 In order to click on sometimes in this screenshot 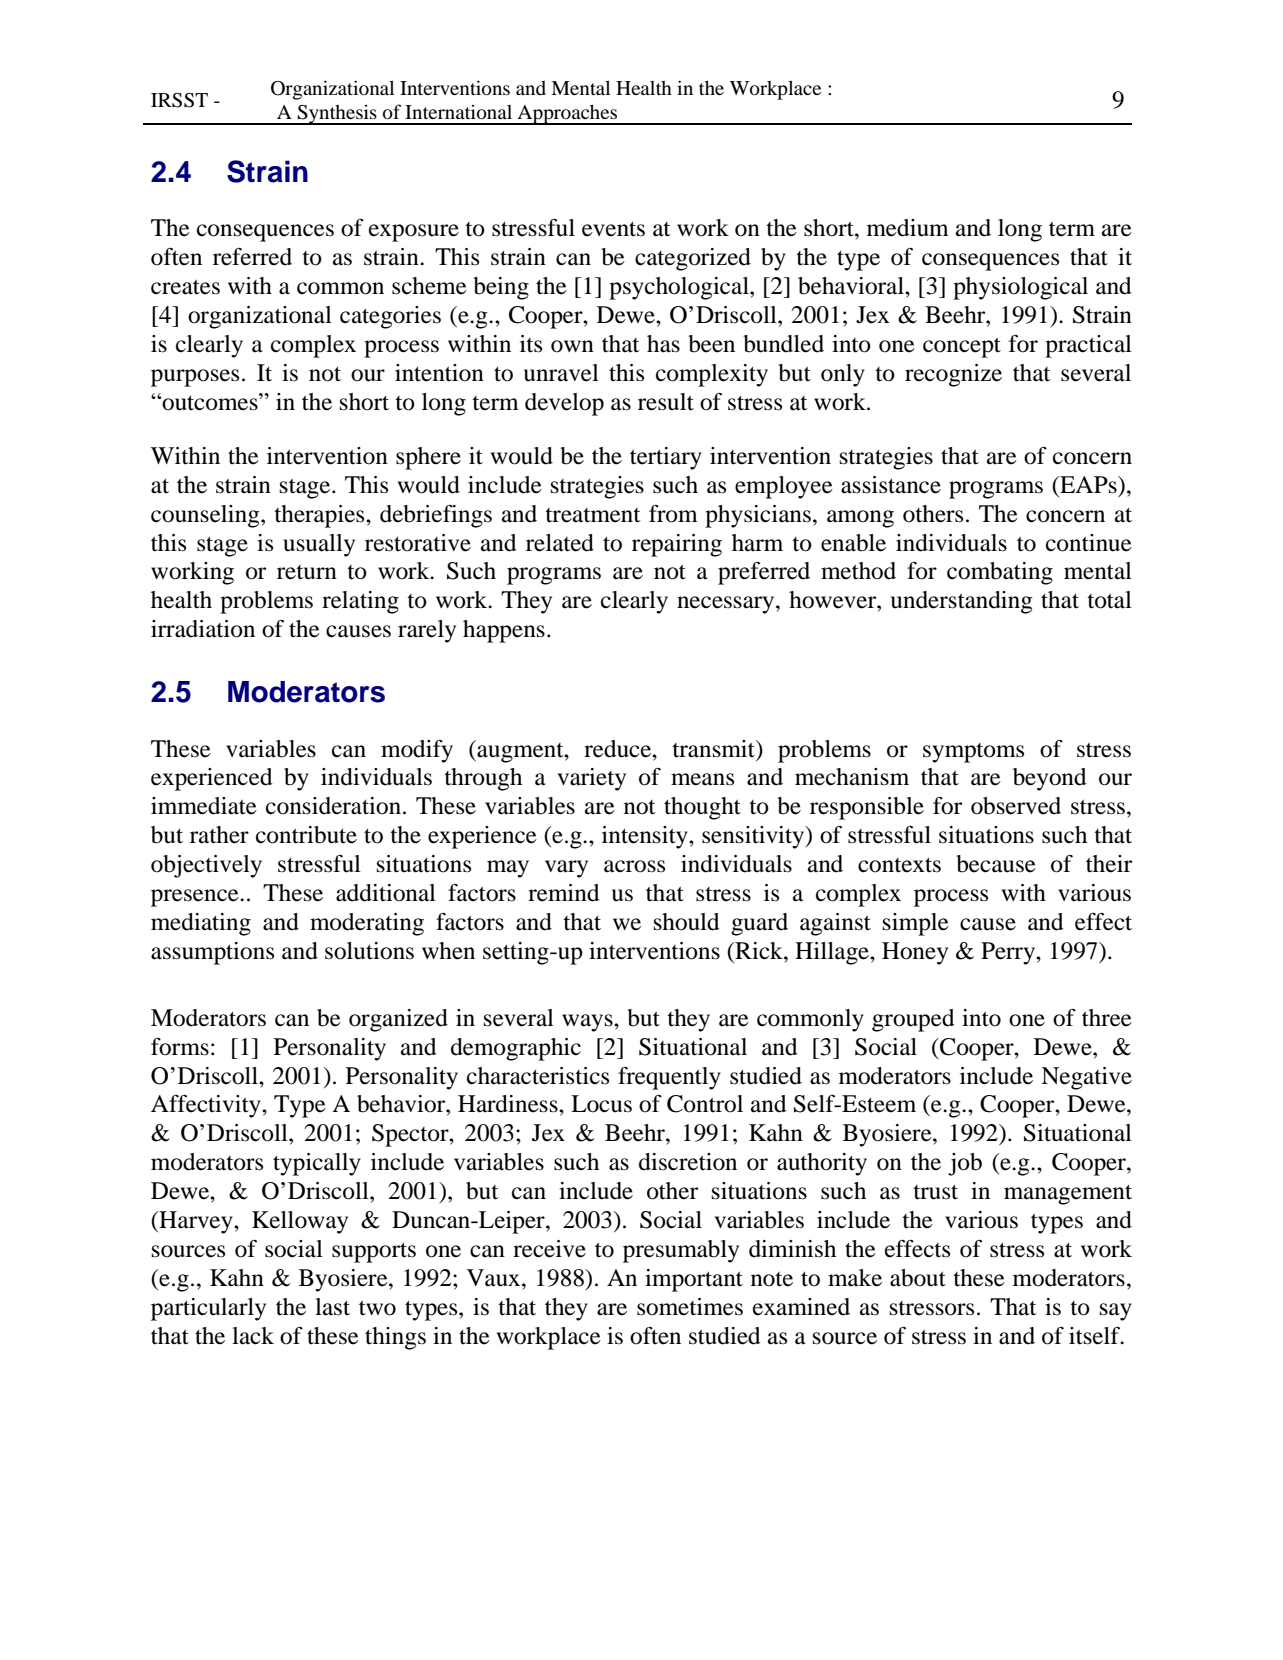, I will do `click(690, 1307)`.
